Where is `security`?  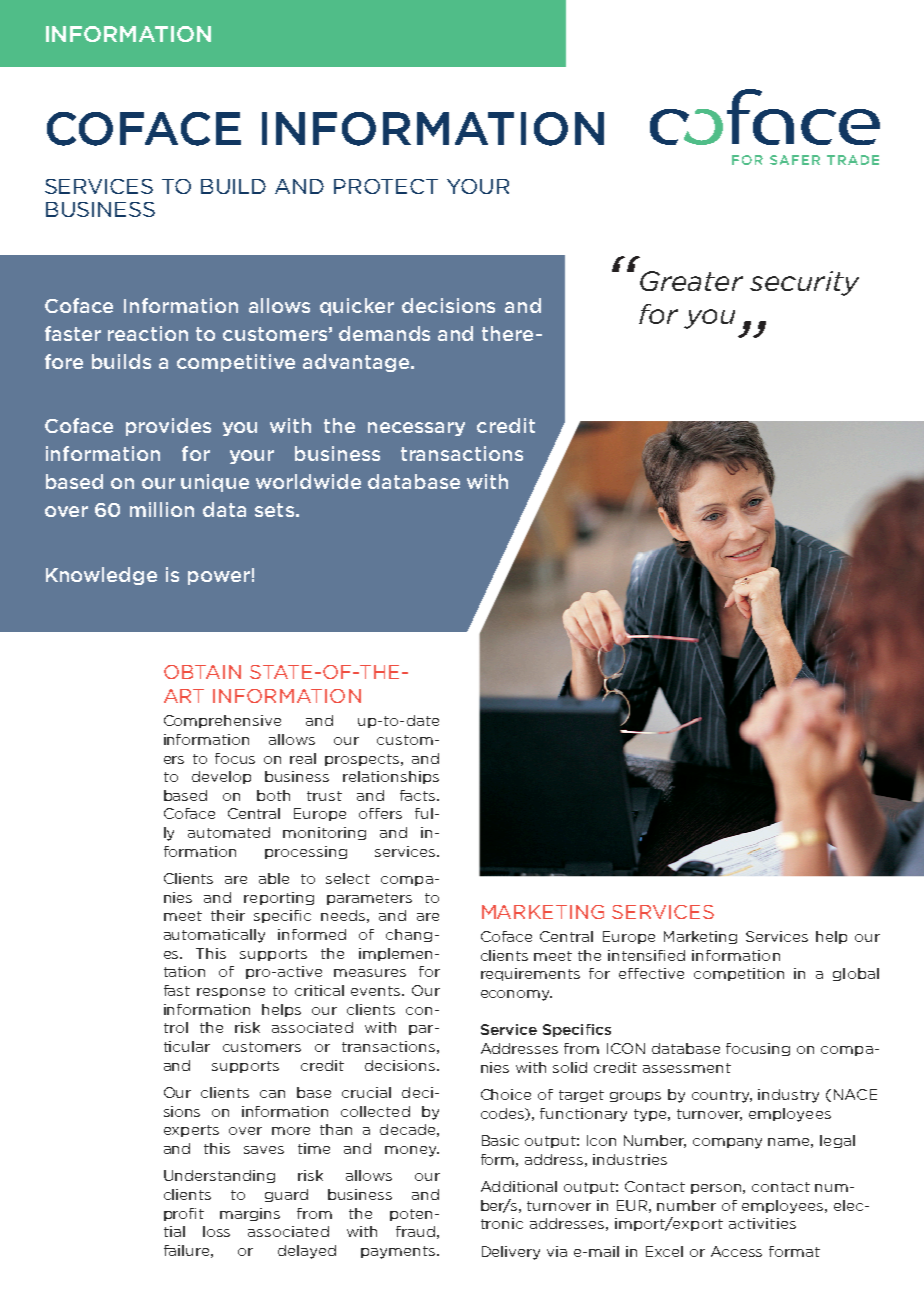 security is located at coordinates (804, 283).
